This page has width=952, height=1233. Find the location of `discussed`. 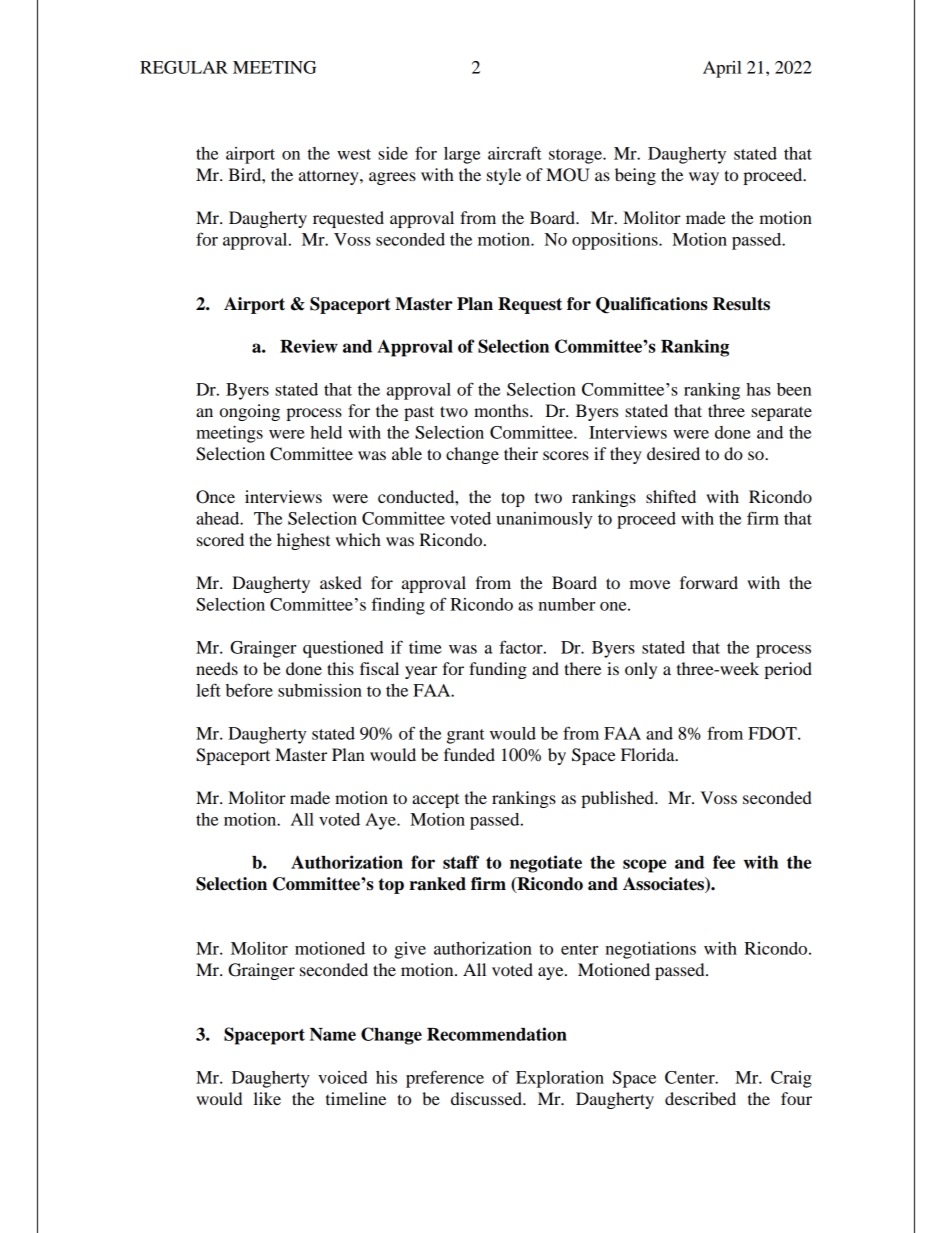

discussed is located at coordinates (487, 1098).
